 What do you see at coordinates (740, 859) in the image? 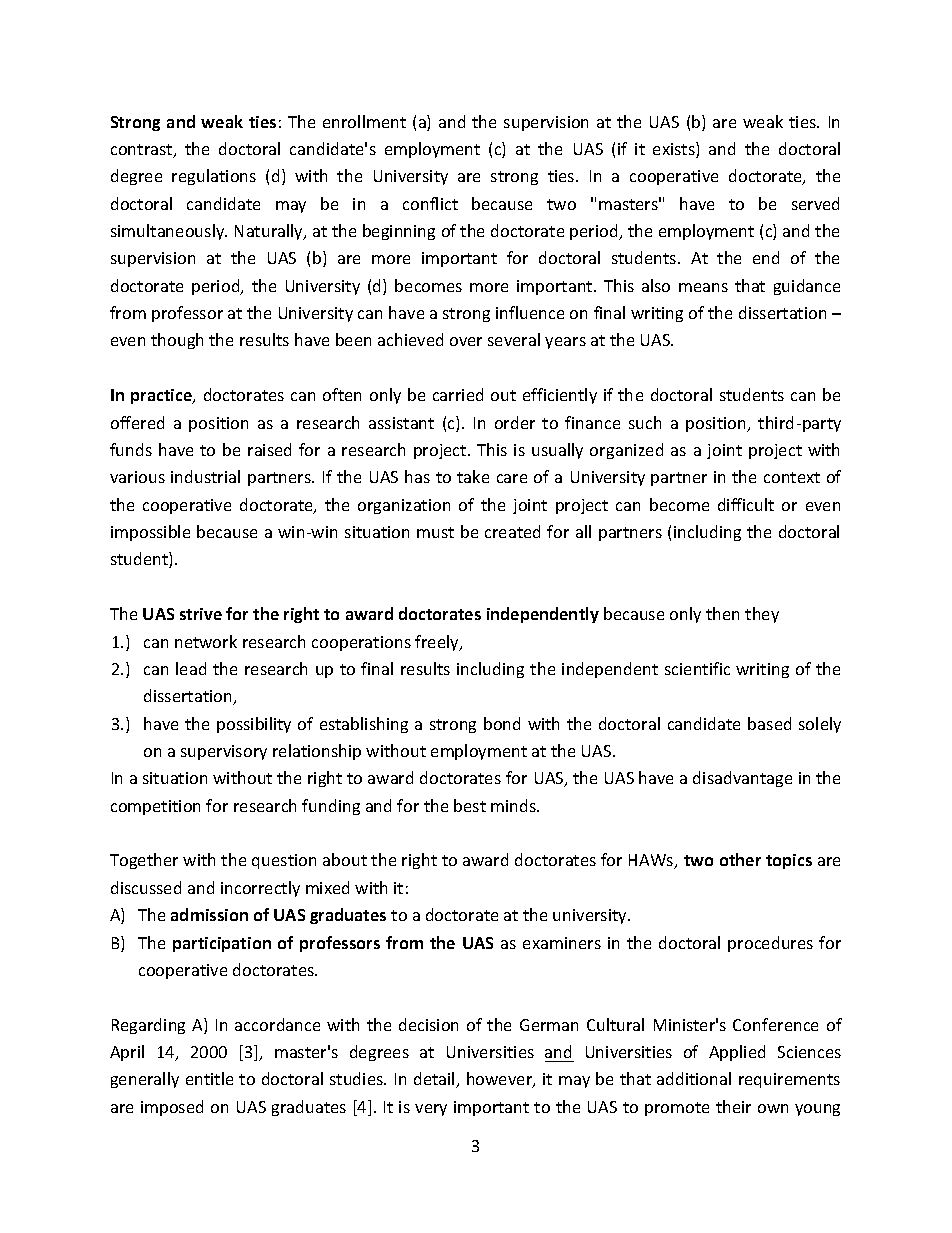
I see `other` at bounding box center [740, 859].
